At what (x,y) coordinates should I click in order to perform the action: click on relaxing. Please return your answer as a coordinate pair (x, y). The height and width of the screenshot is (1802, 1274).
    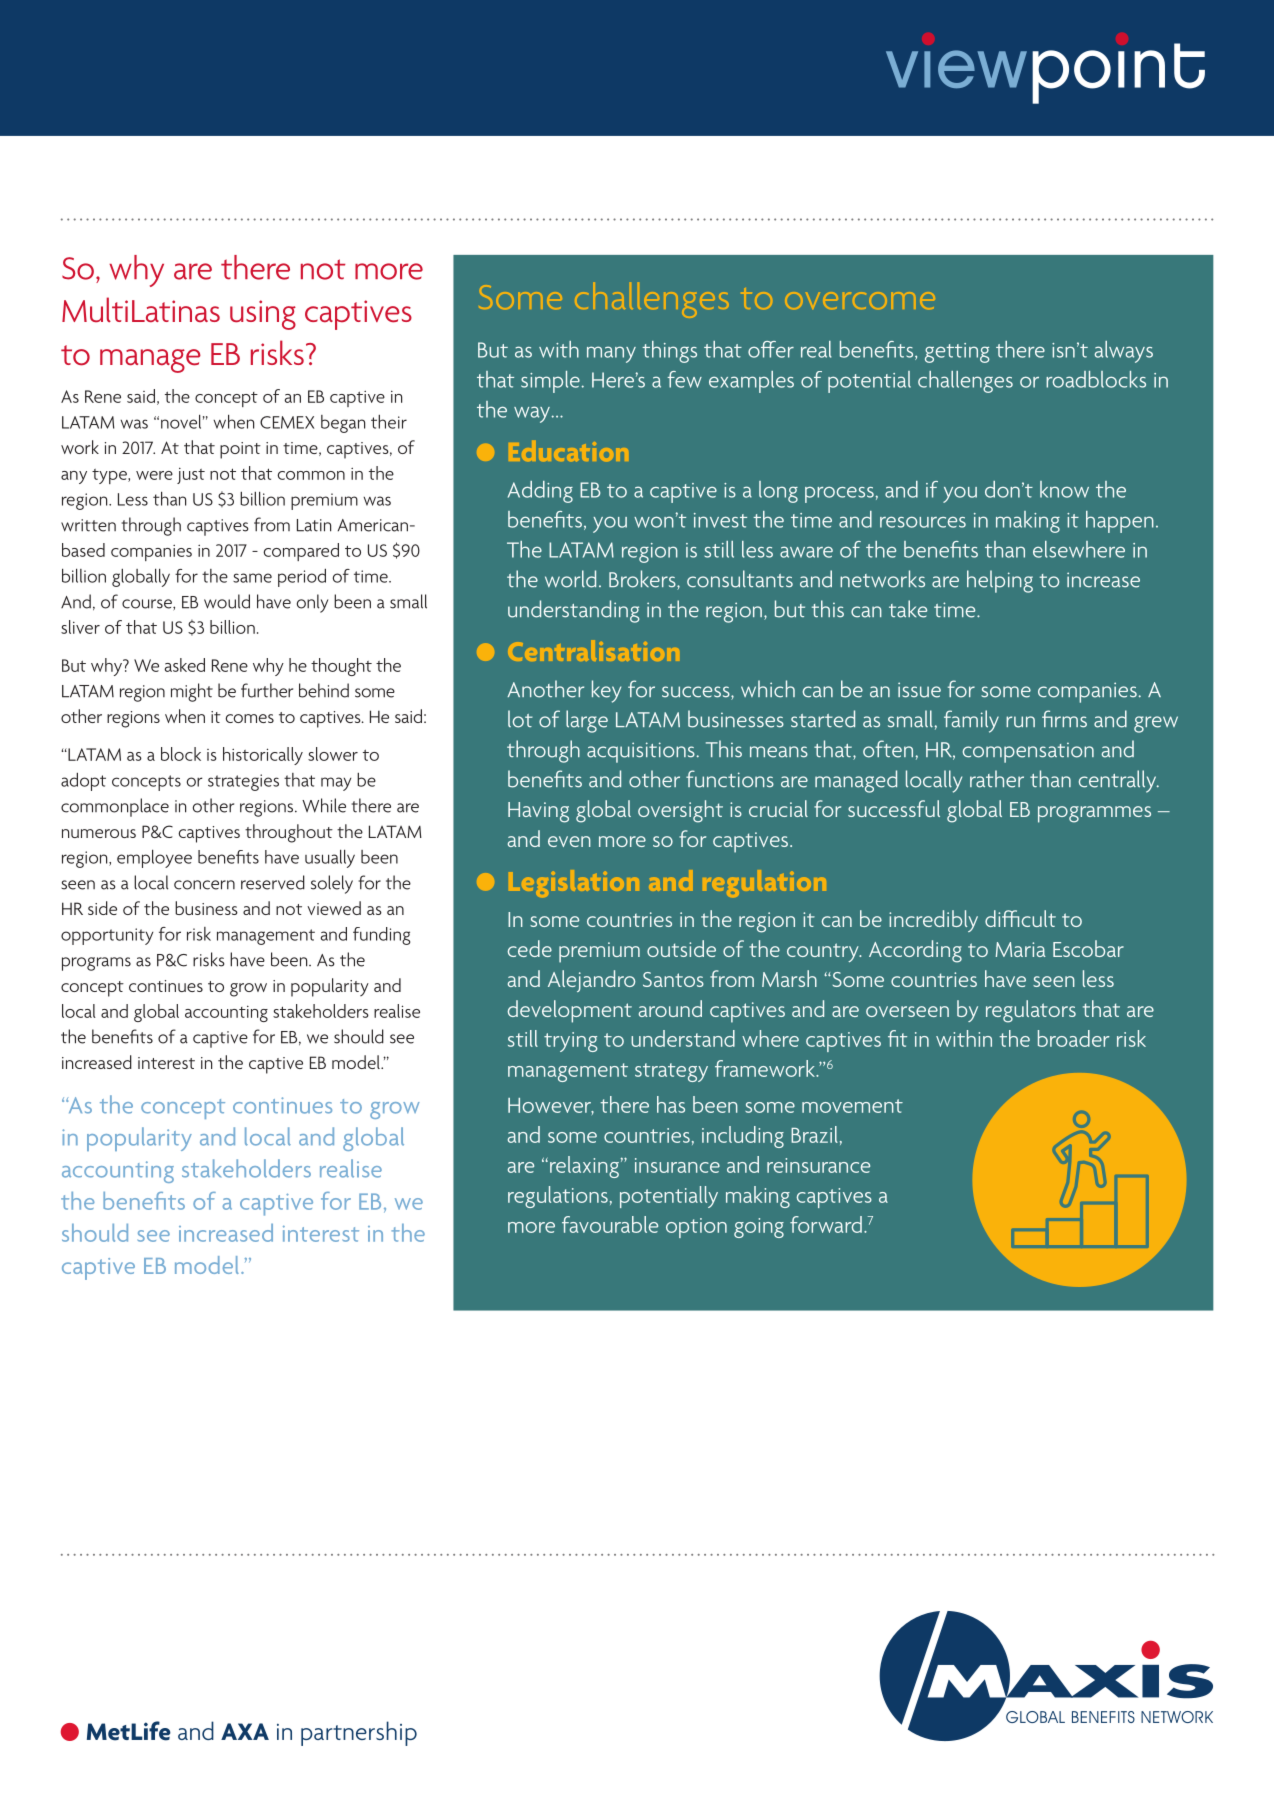
    Looking at the image, I should click on (584, 1167).
